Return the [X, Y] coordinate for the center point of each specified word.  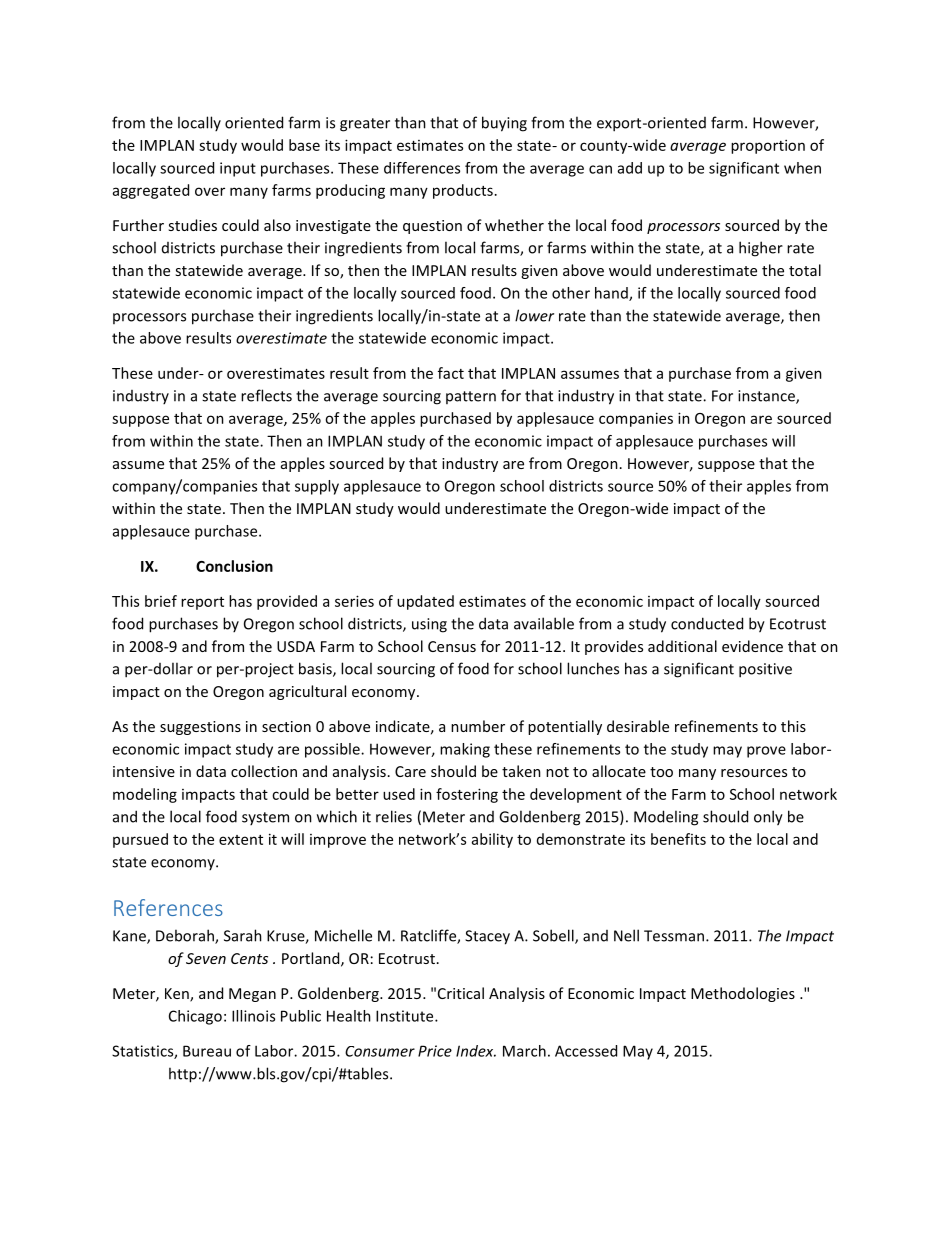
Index [476, 1051]
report [202, 603]
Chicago [195, 1017]
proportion [768, 146]
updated [425, 602]
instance [767, 397]
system [265, 818]
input [238, 169]
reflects [266, 395]
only [768, 818]
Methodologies [743, 994]
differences [422, 168]
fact [451, 373]
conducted [707, 623]
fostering [467, 795]
